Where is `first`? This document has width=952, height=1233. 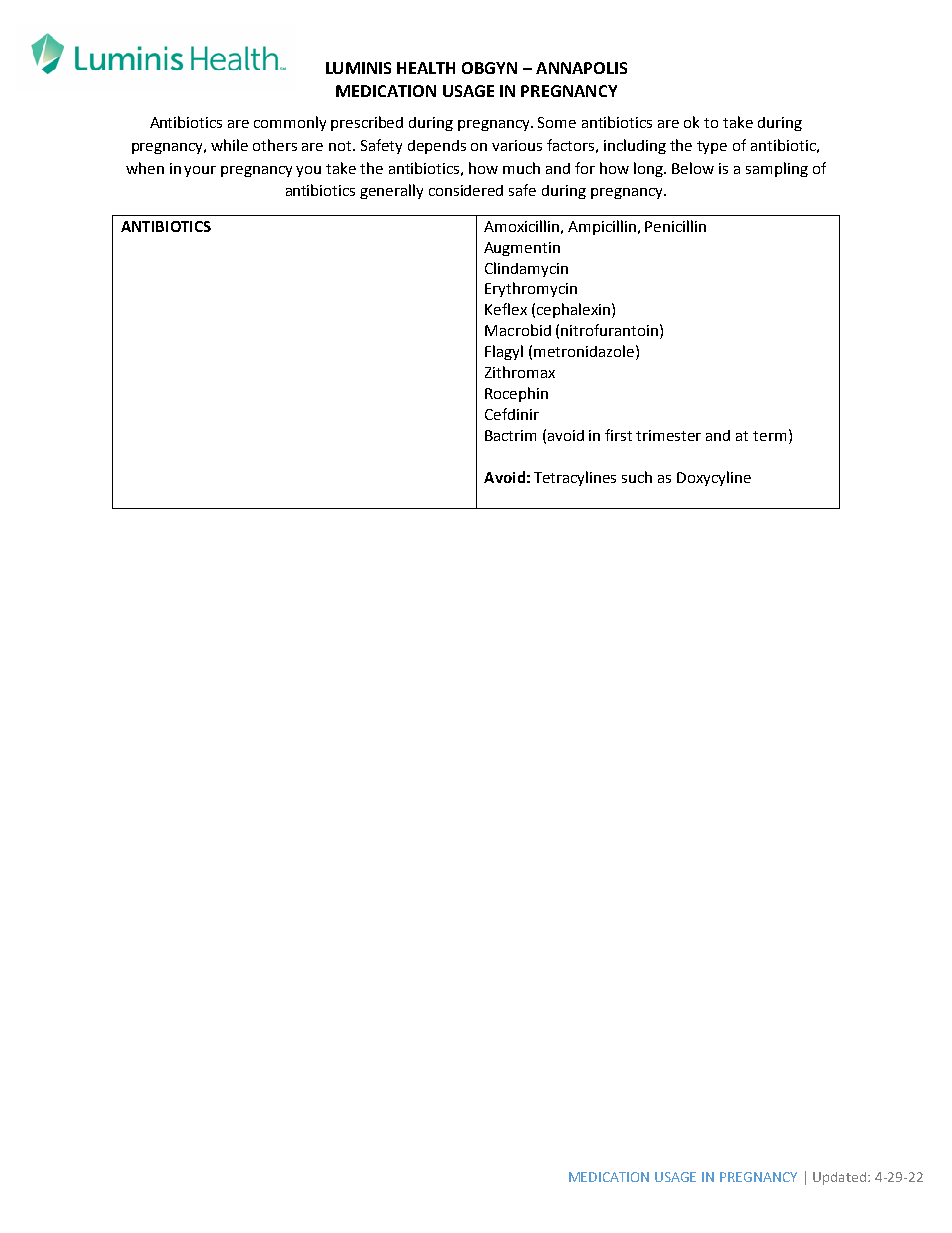
first is located at coordinates (618, 435).
